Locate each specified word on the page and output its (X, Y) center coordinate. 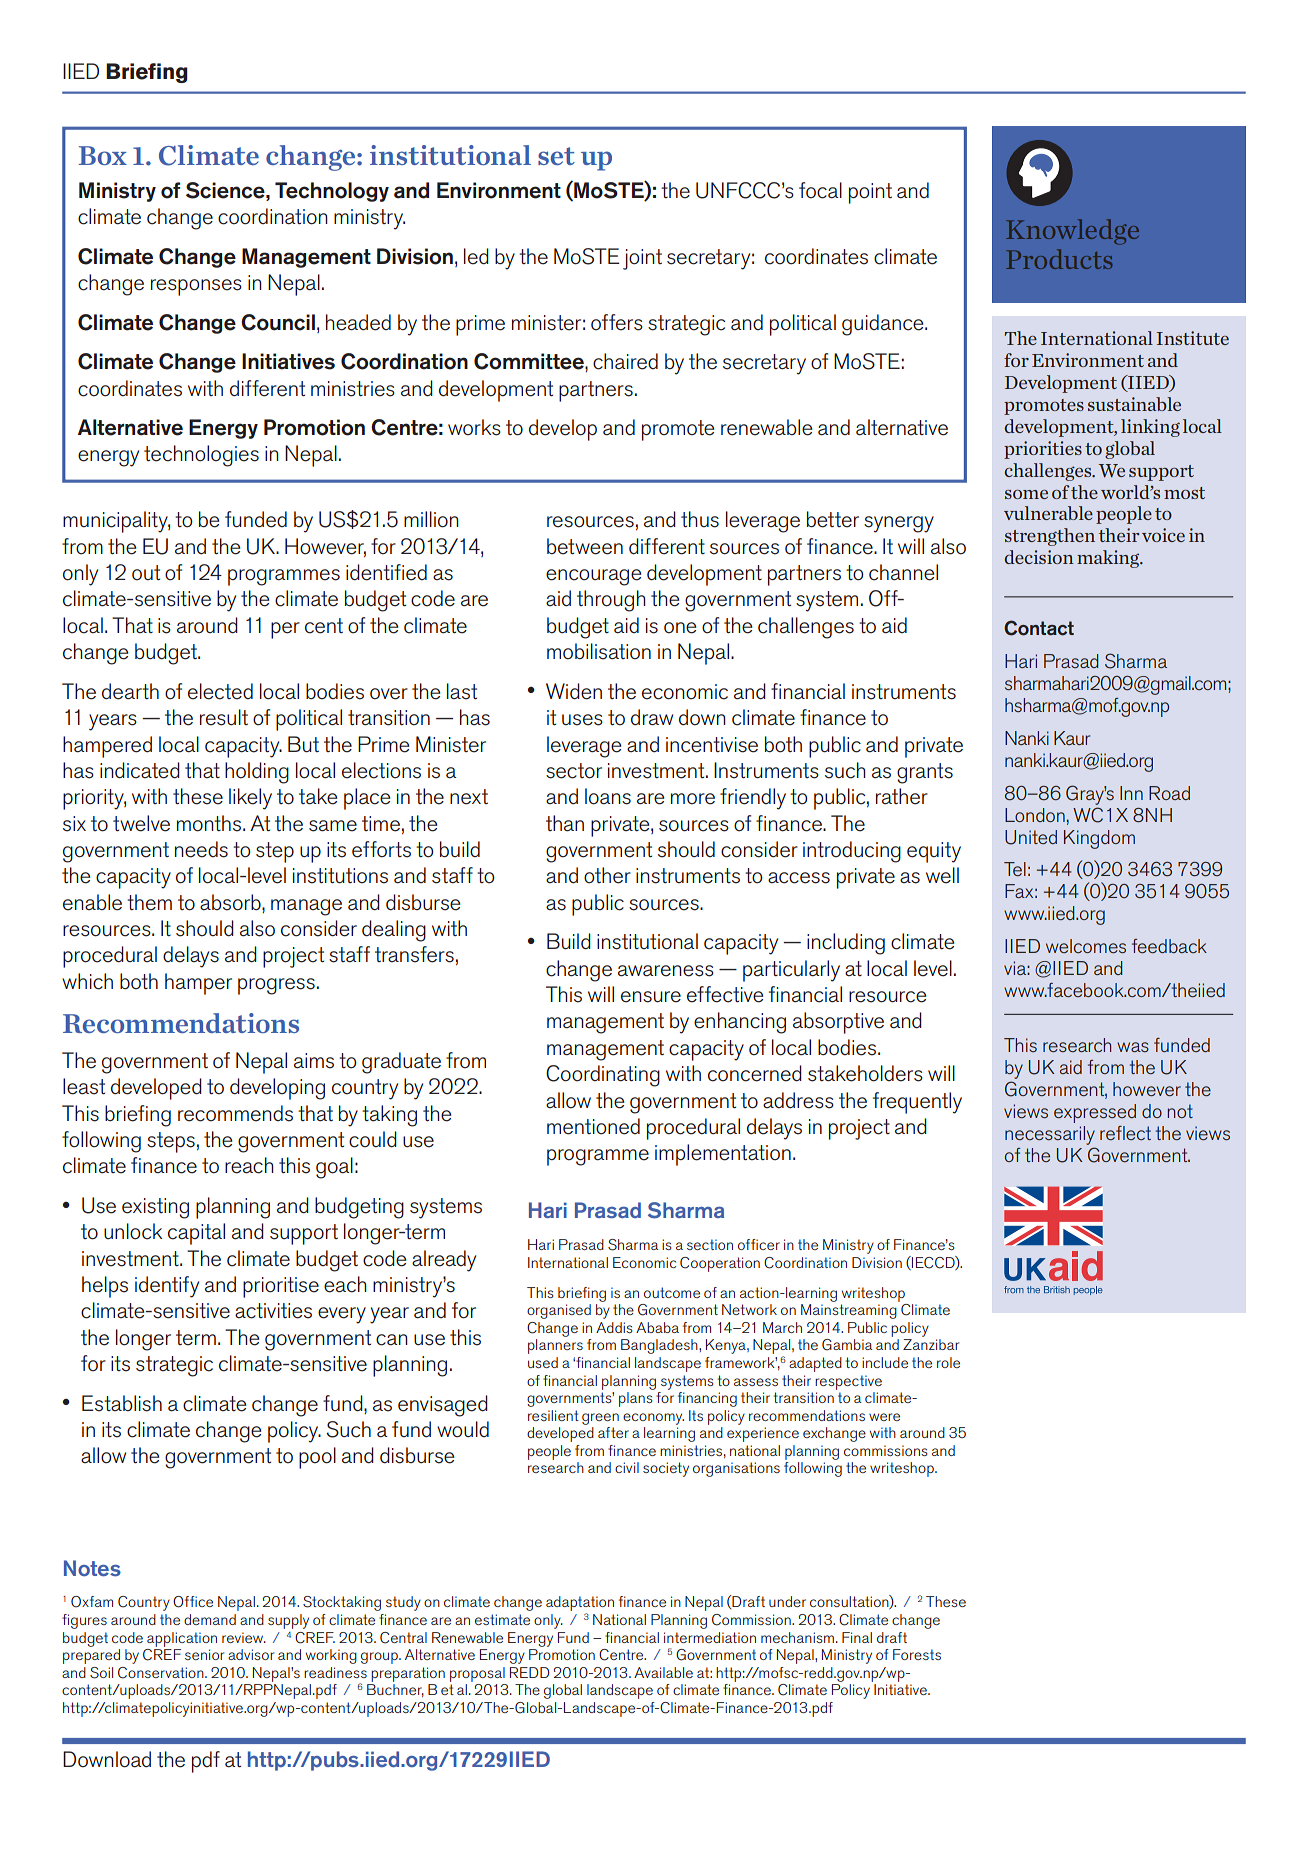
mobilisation (599, 651)
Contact (1039, 628)
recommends (235, 1113)
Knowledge (1072, 232)
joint (642, 259)
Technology (332, 192)
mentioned (593, 1126)
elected (220, 691)
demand (210, 1619)
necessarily (1050, 1135)
